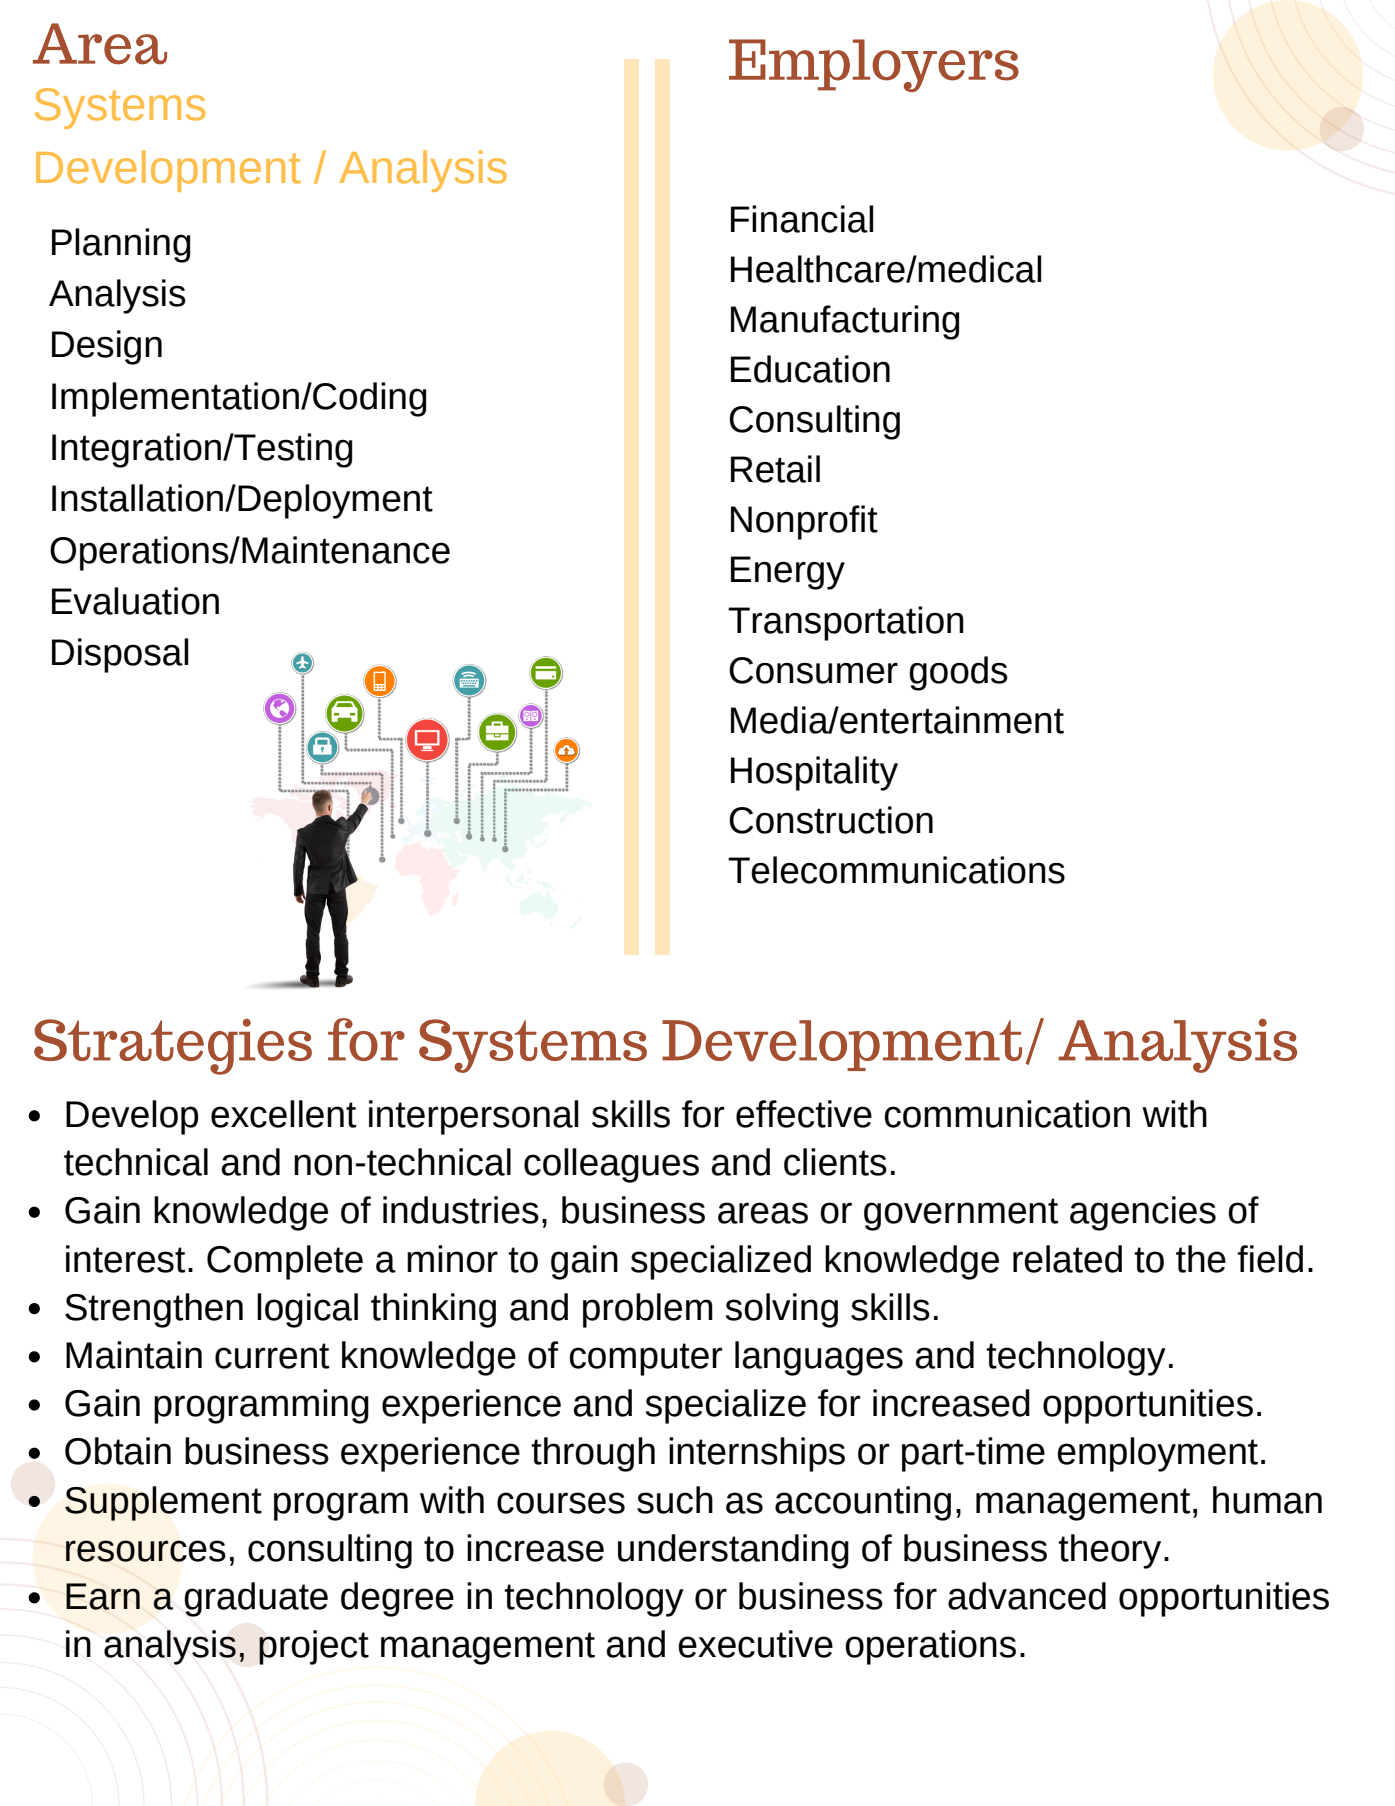 This screenshot has height=1806, width=1395. Describe the element at coordinates (958, 673) in the screenshot. I see `goods` at that location.
